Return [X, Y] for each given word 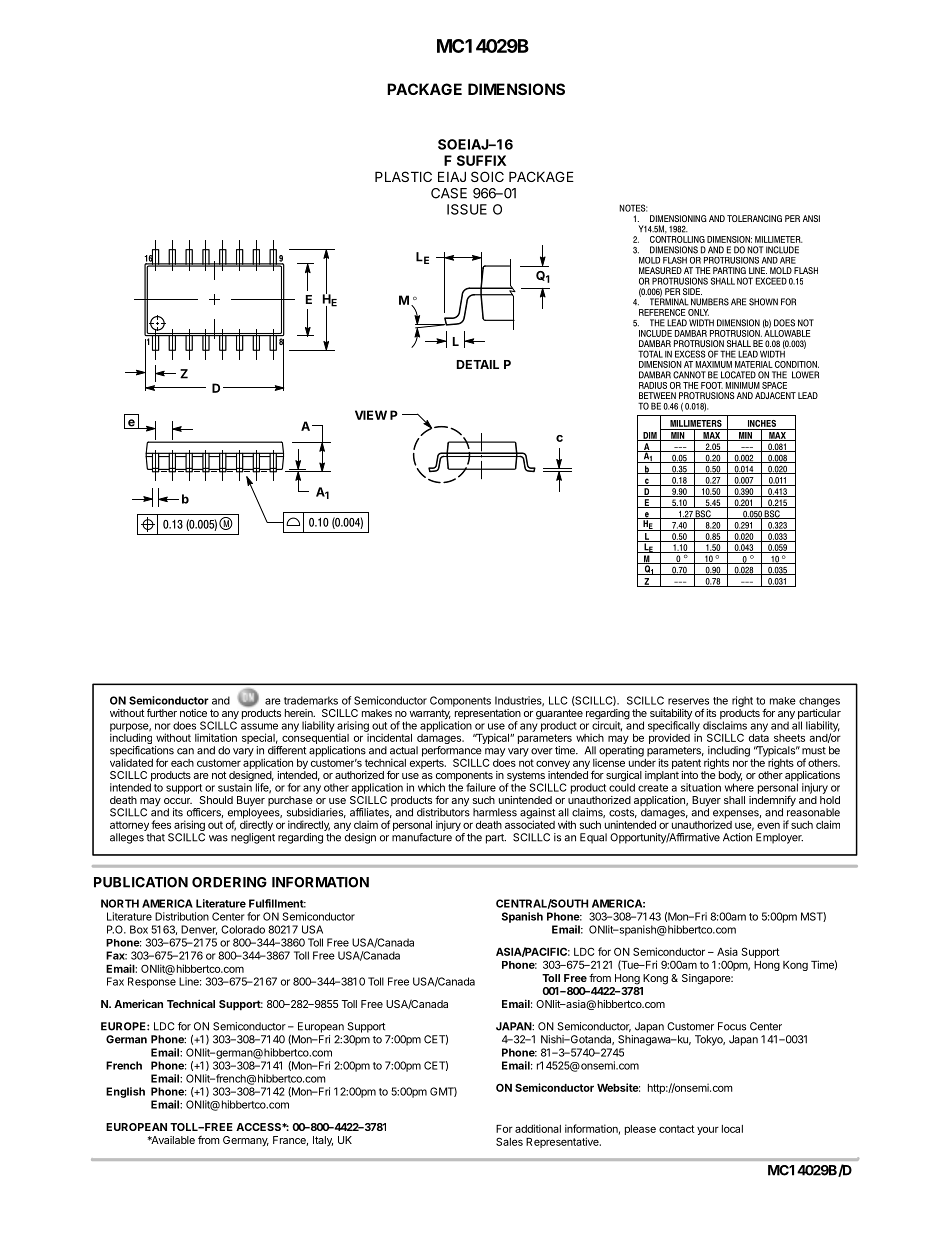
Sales [509, 1141]
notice [193, 713]
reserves [688, 701]
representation [488, 715]
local [732, 1129]
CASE [449, 193]
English [125, 1092]
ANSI [811, 218]
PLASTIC [403, 176]
